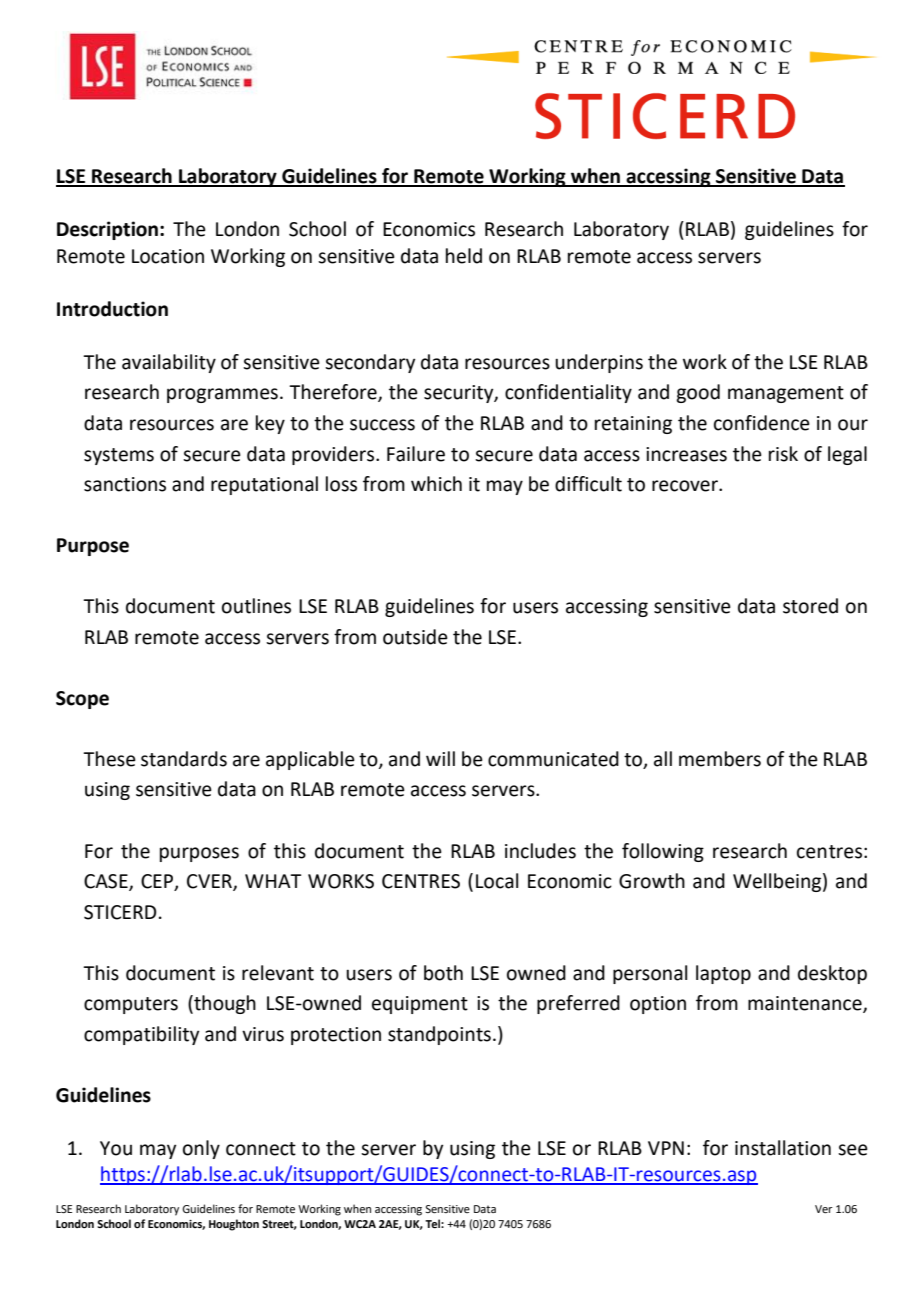  Describe the element at coordinates (786, 394) in the image. I see `management` at that location.
